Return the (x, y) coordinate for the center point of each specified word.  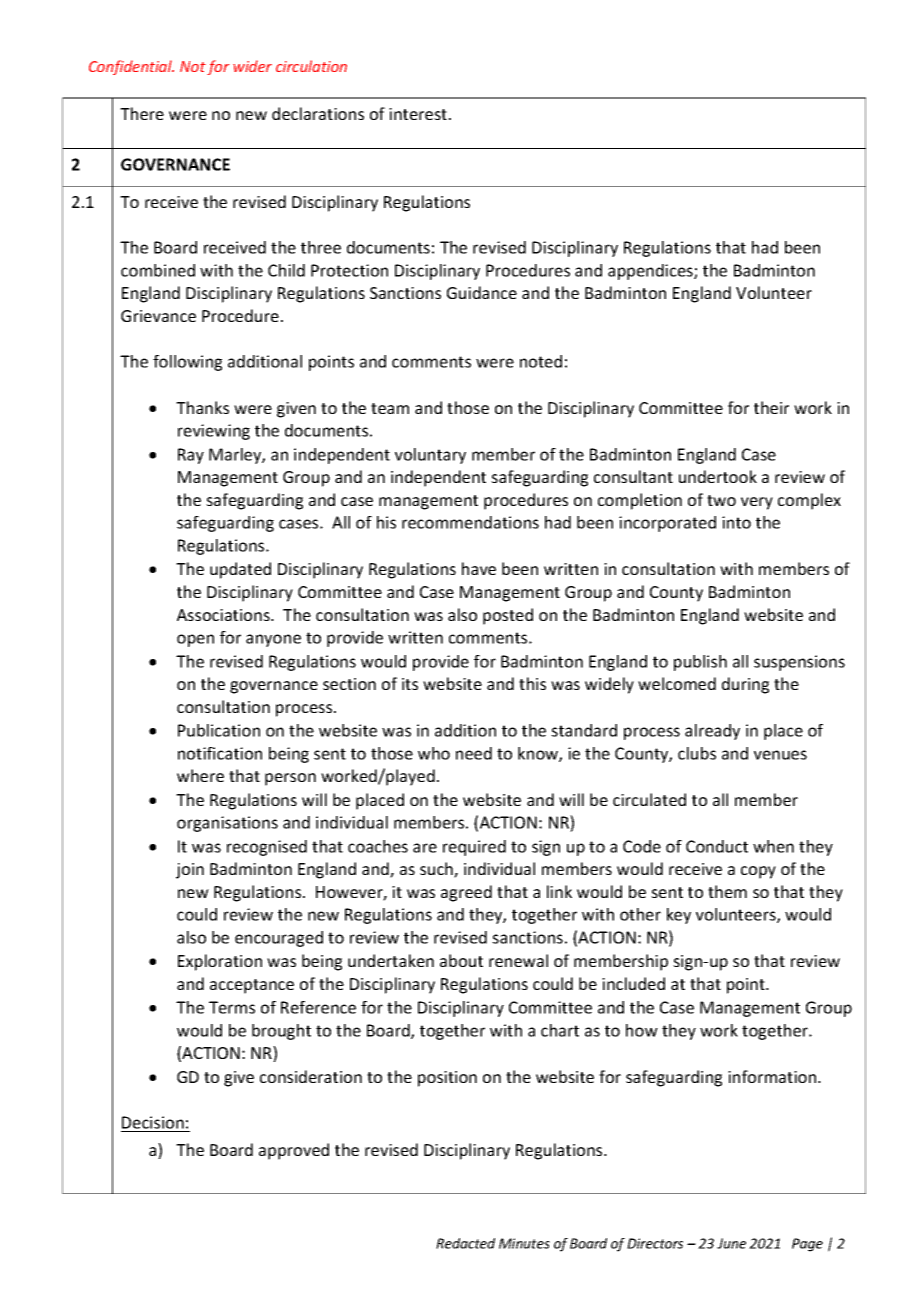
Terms (232, 1007)
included (633, 983)
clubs (697, 753)
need (474, 753)
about (461, 960)
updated (240, 570)
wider (252, 66)
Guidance (482, 292)
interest (419, 114)
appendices (651, 272)
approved (294, 1151)
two (721, 500)
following (187, 363)
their (771, 407)
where (200, 775)
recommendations (470, 522)
